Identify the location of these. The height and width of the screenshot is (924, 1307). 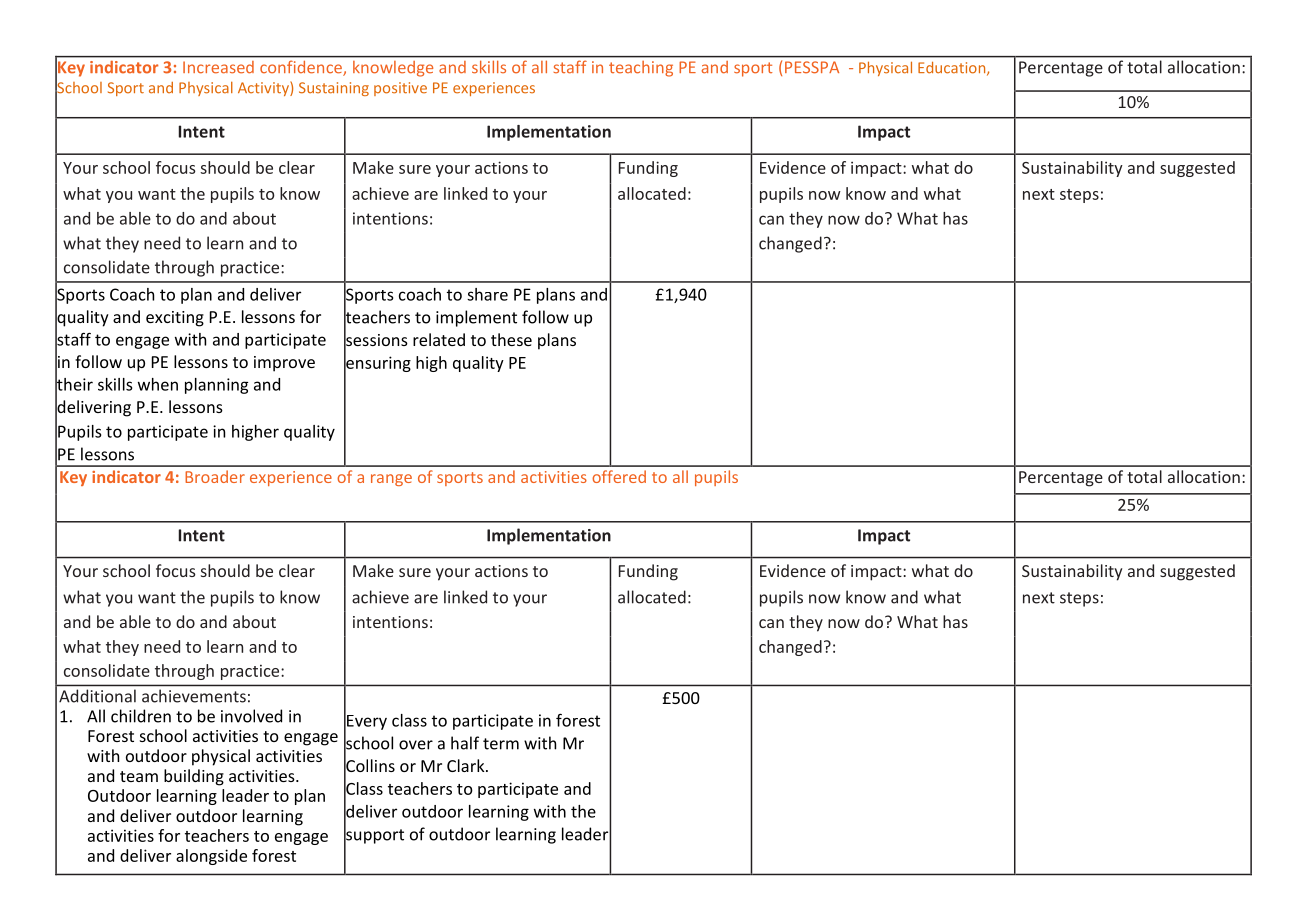
(511, 339).
